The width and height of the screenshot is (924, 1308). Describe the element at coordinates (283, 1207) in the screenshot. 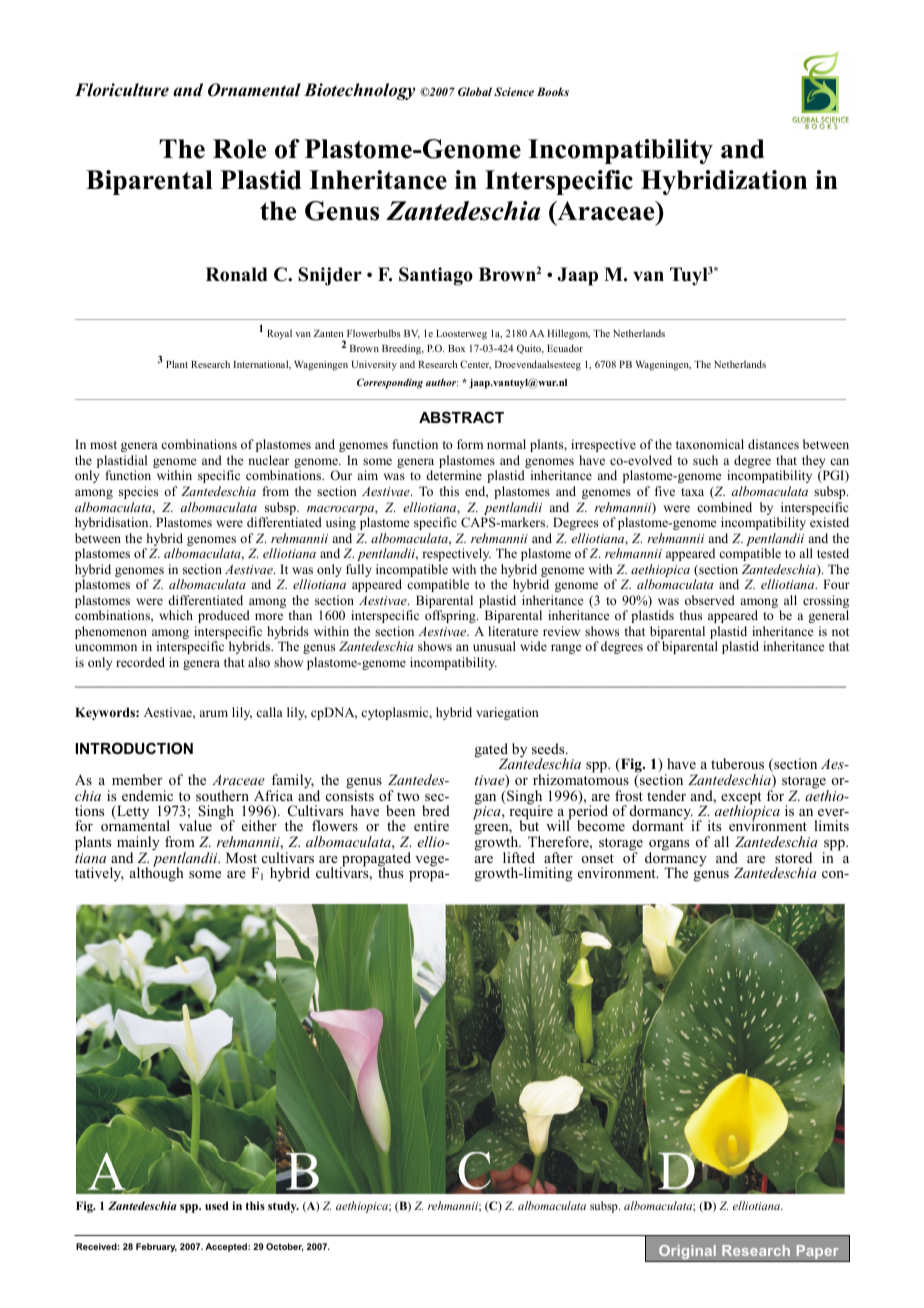

I see `study` at that location.
